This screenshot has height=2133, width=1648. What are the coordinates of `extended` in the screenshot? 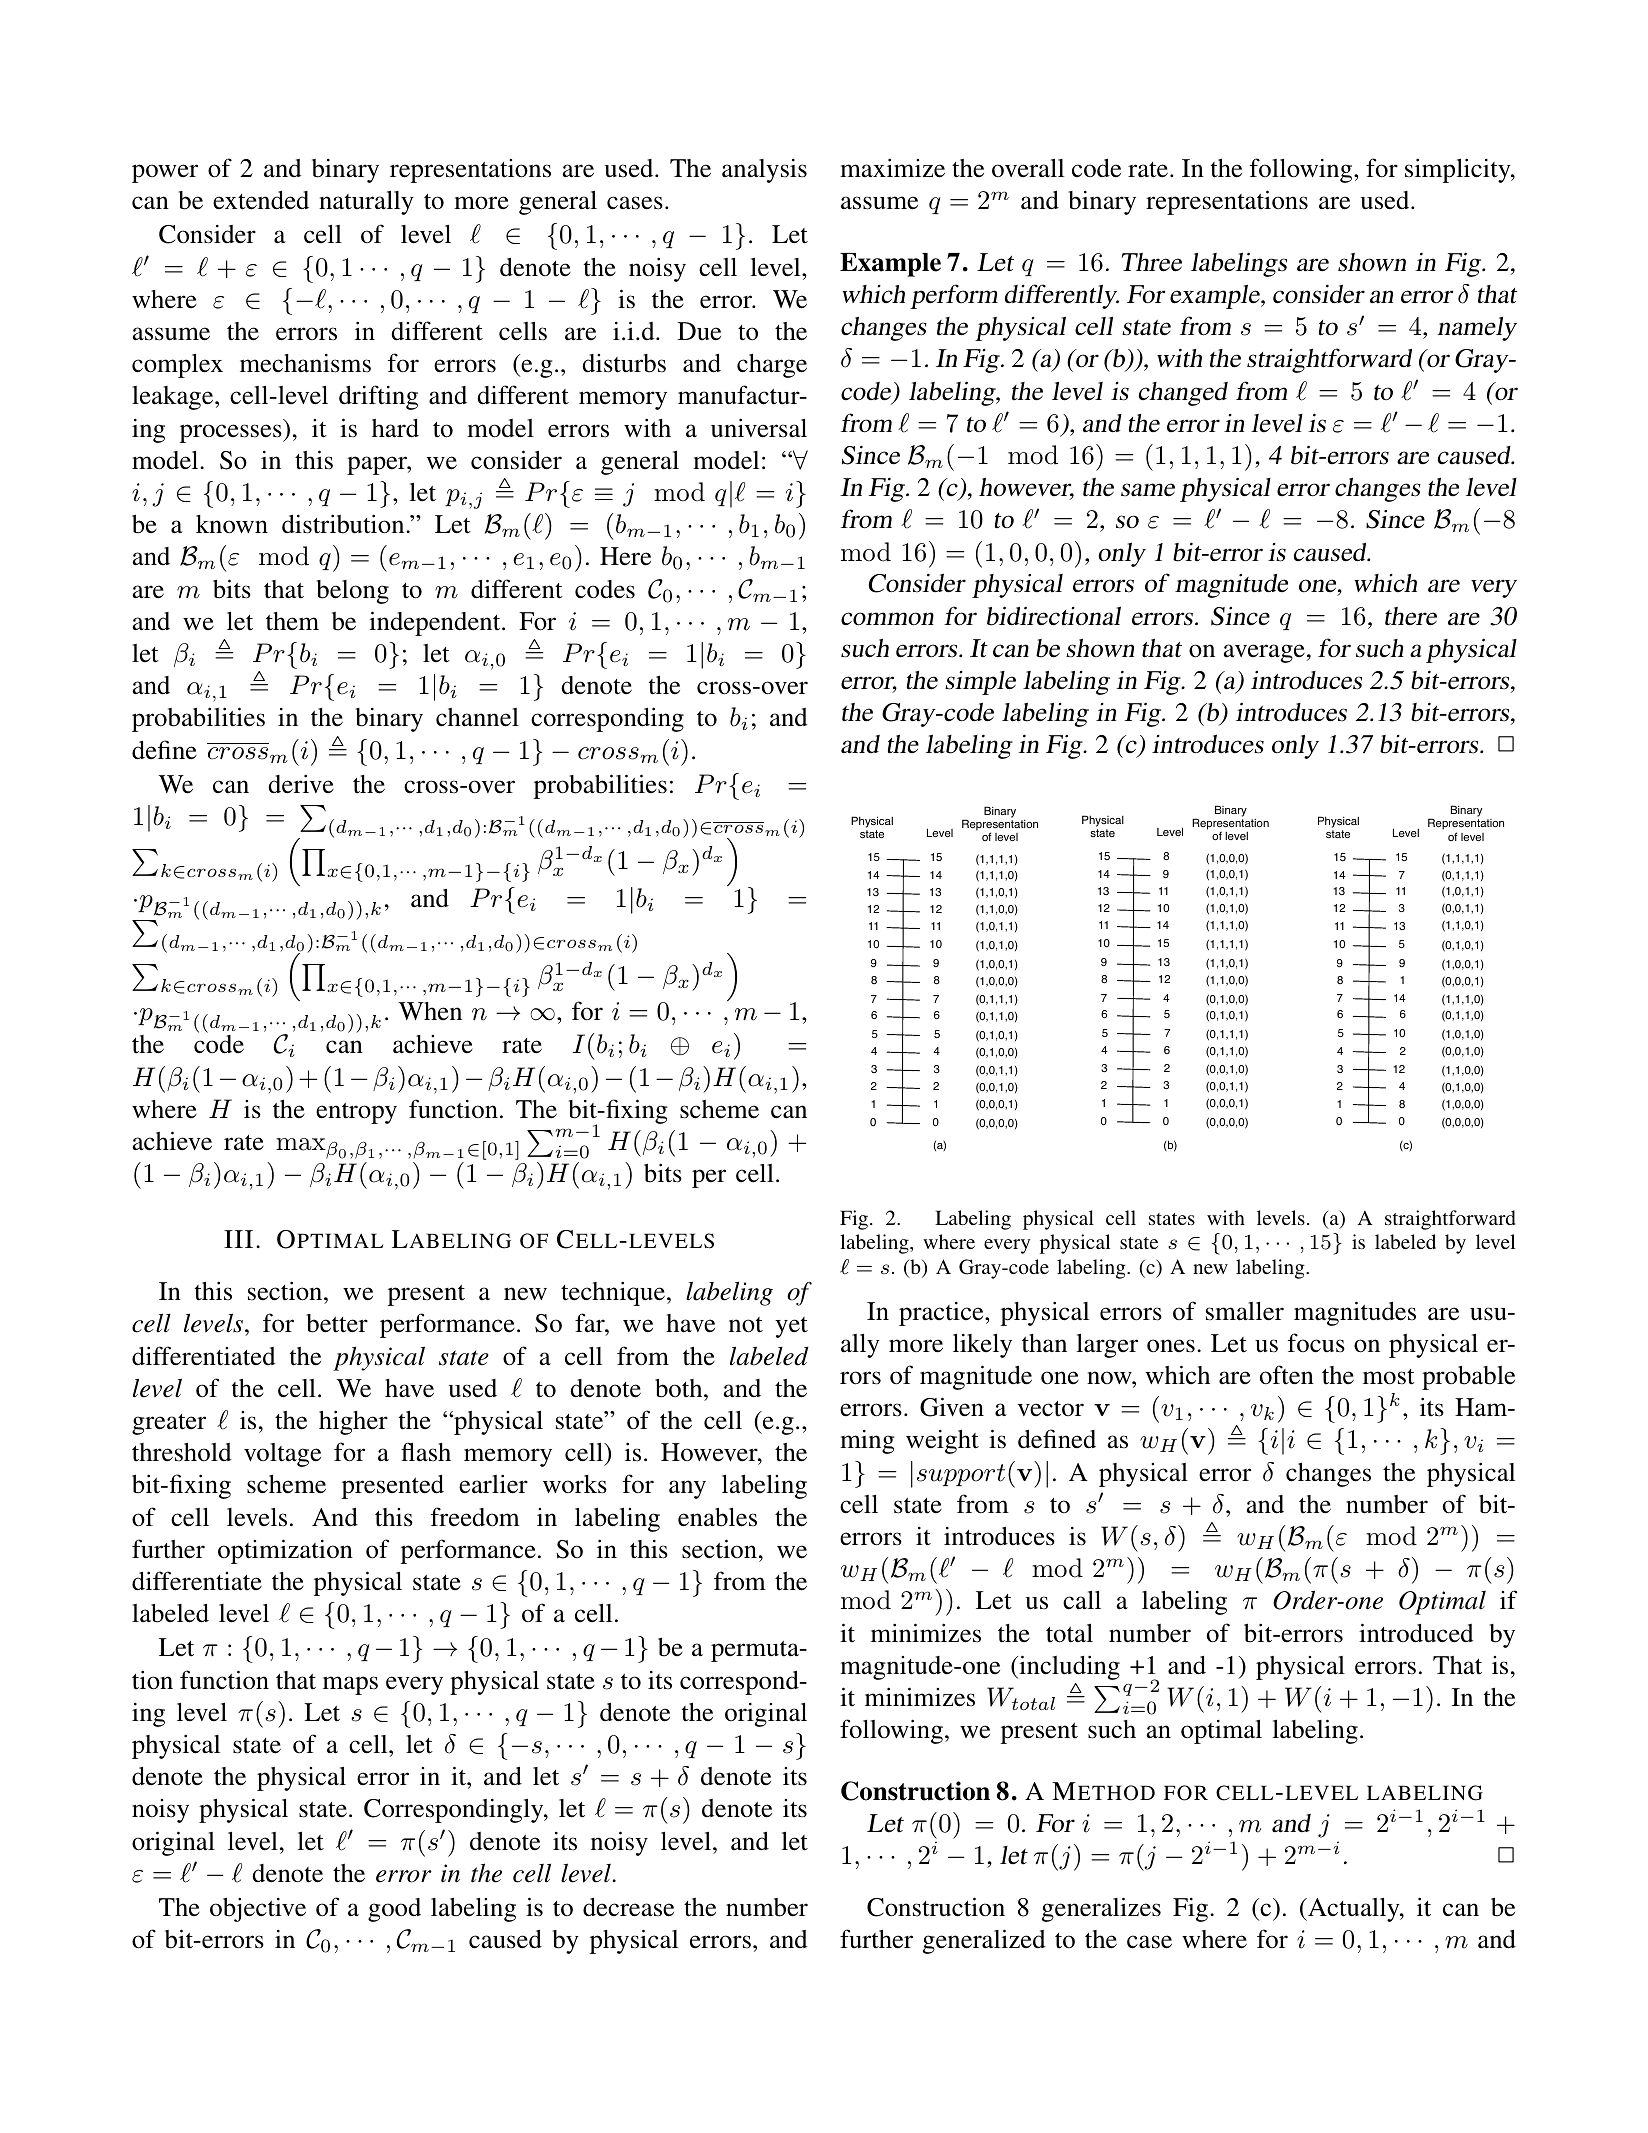 It's located at (261, 200).
